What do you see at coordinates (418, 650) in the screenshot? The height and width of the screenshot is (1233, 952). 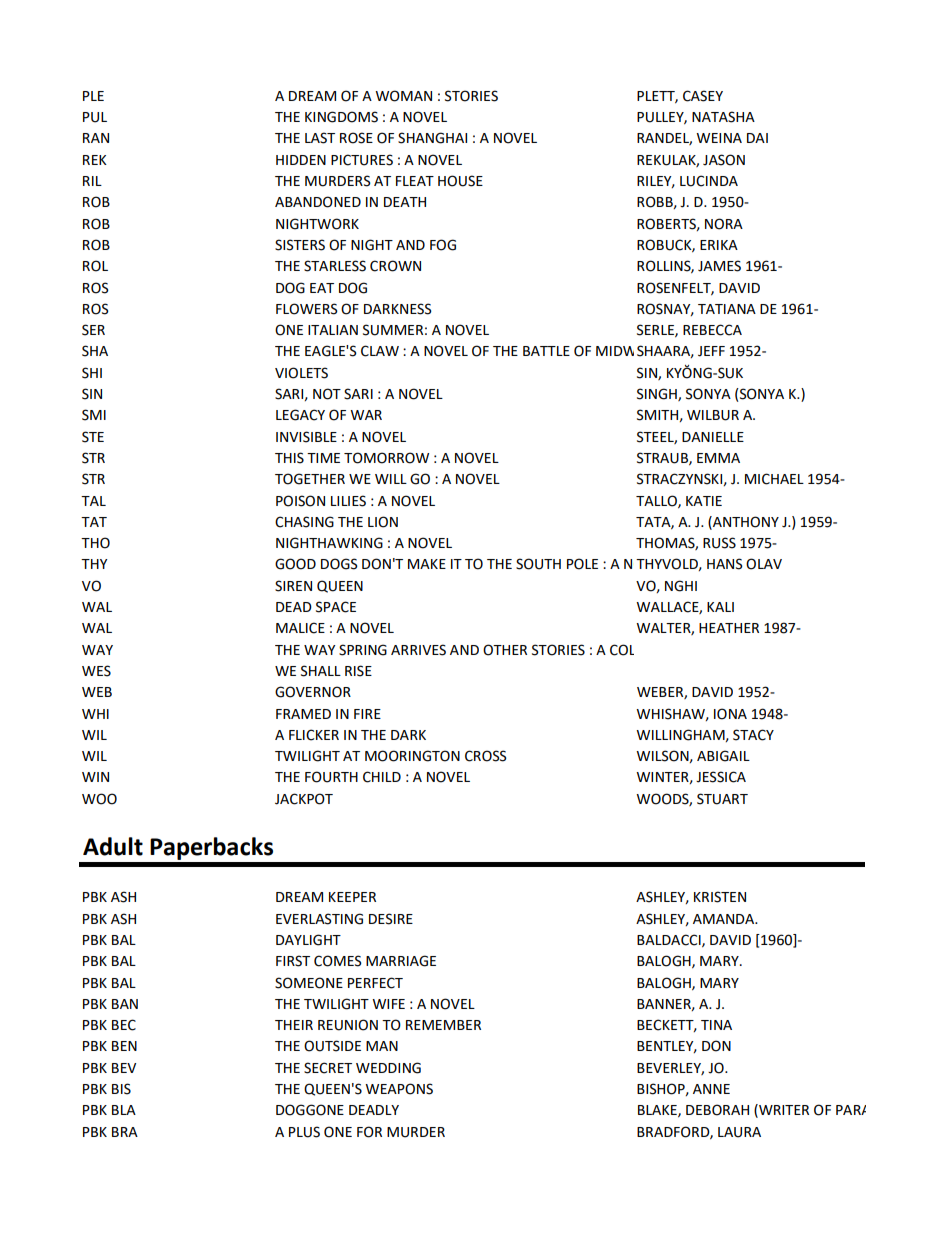 I see `ARRIVES` at bounding box center [418, 650].
